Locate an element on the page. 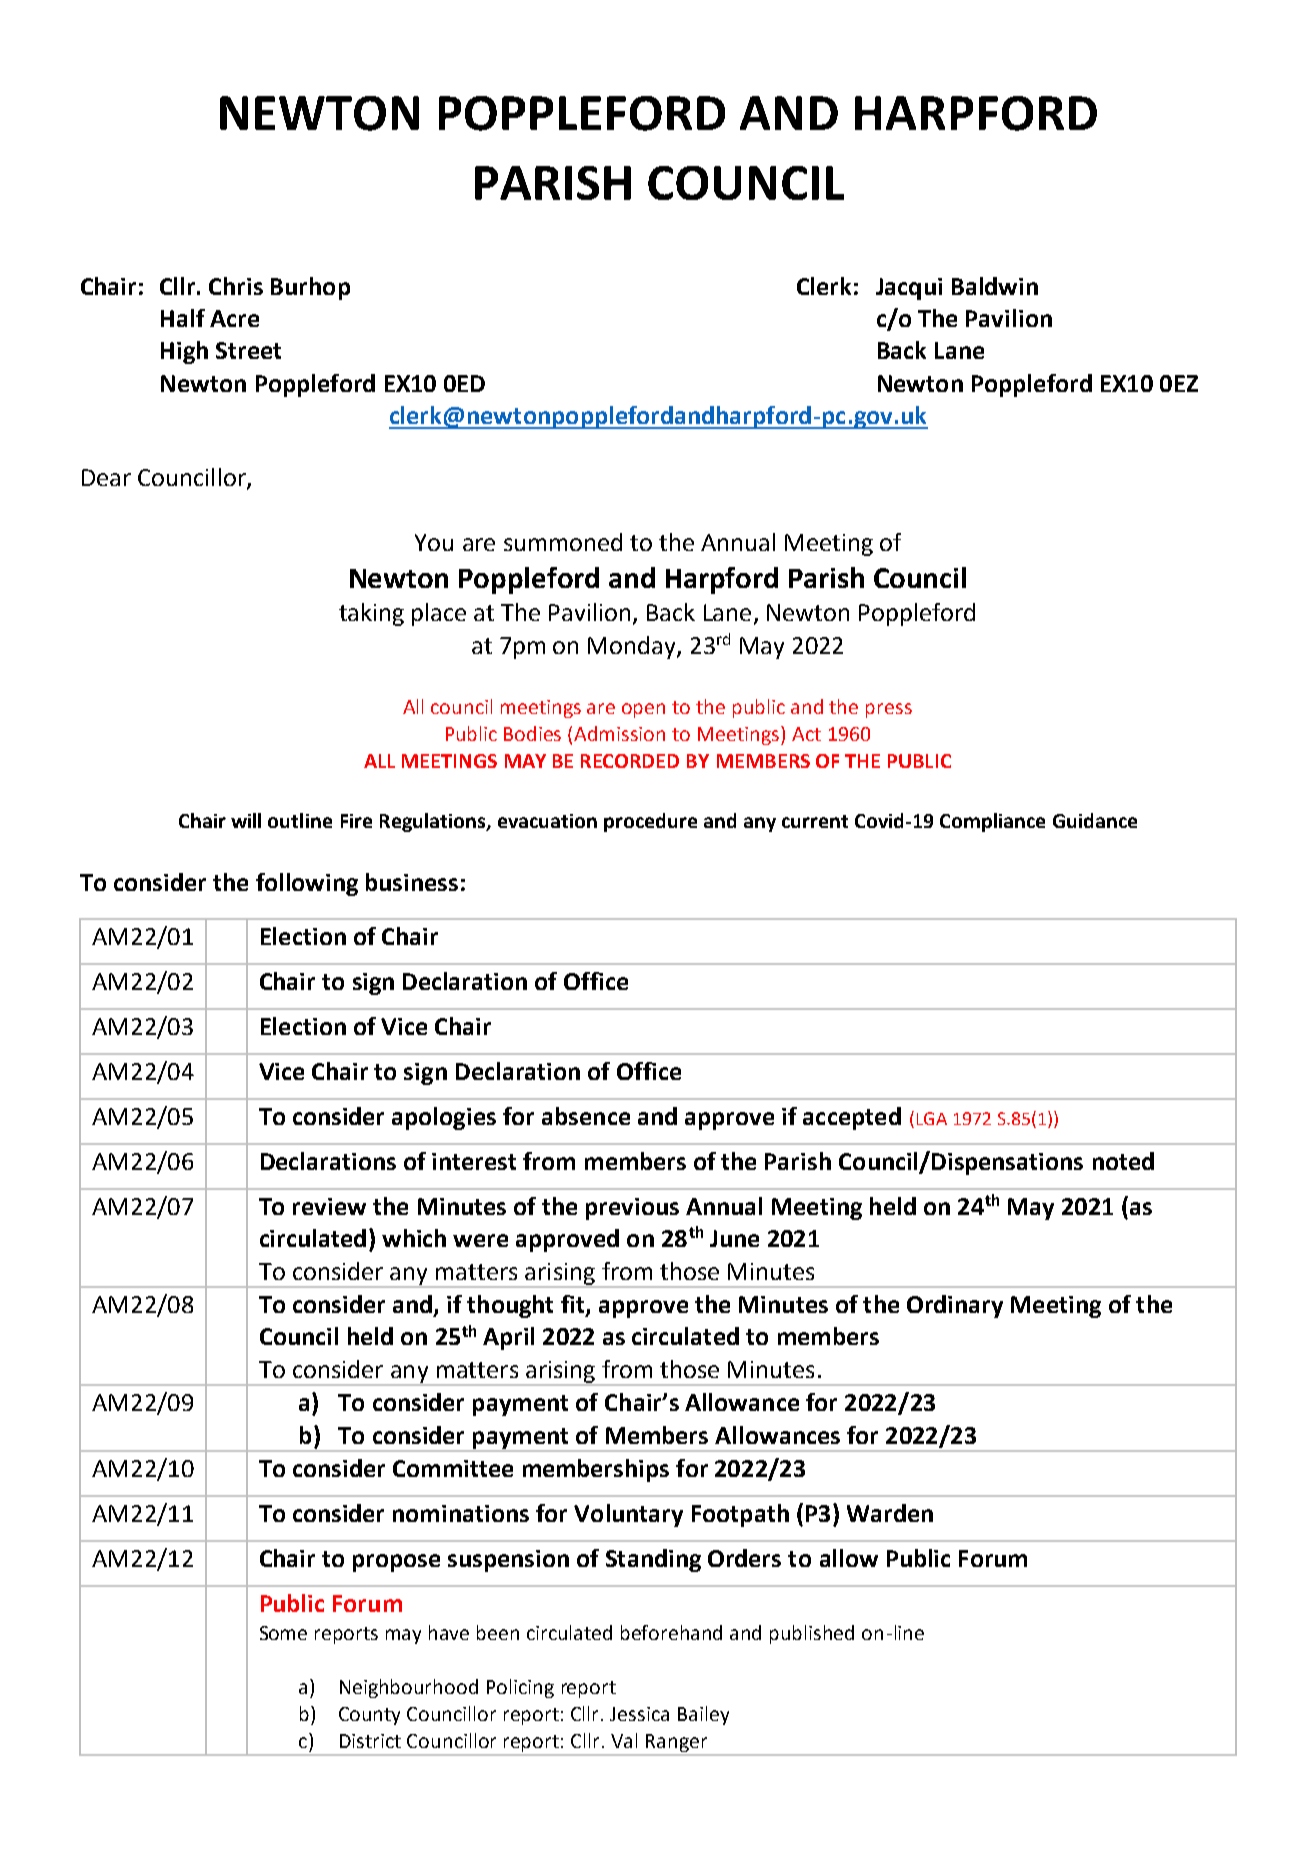 The width and height of the page is (1316, 1861). following is located at coordinates (307, 884).
